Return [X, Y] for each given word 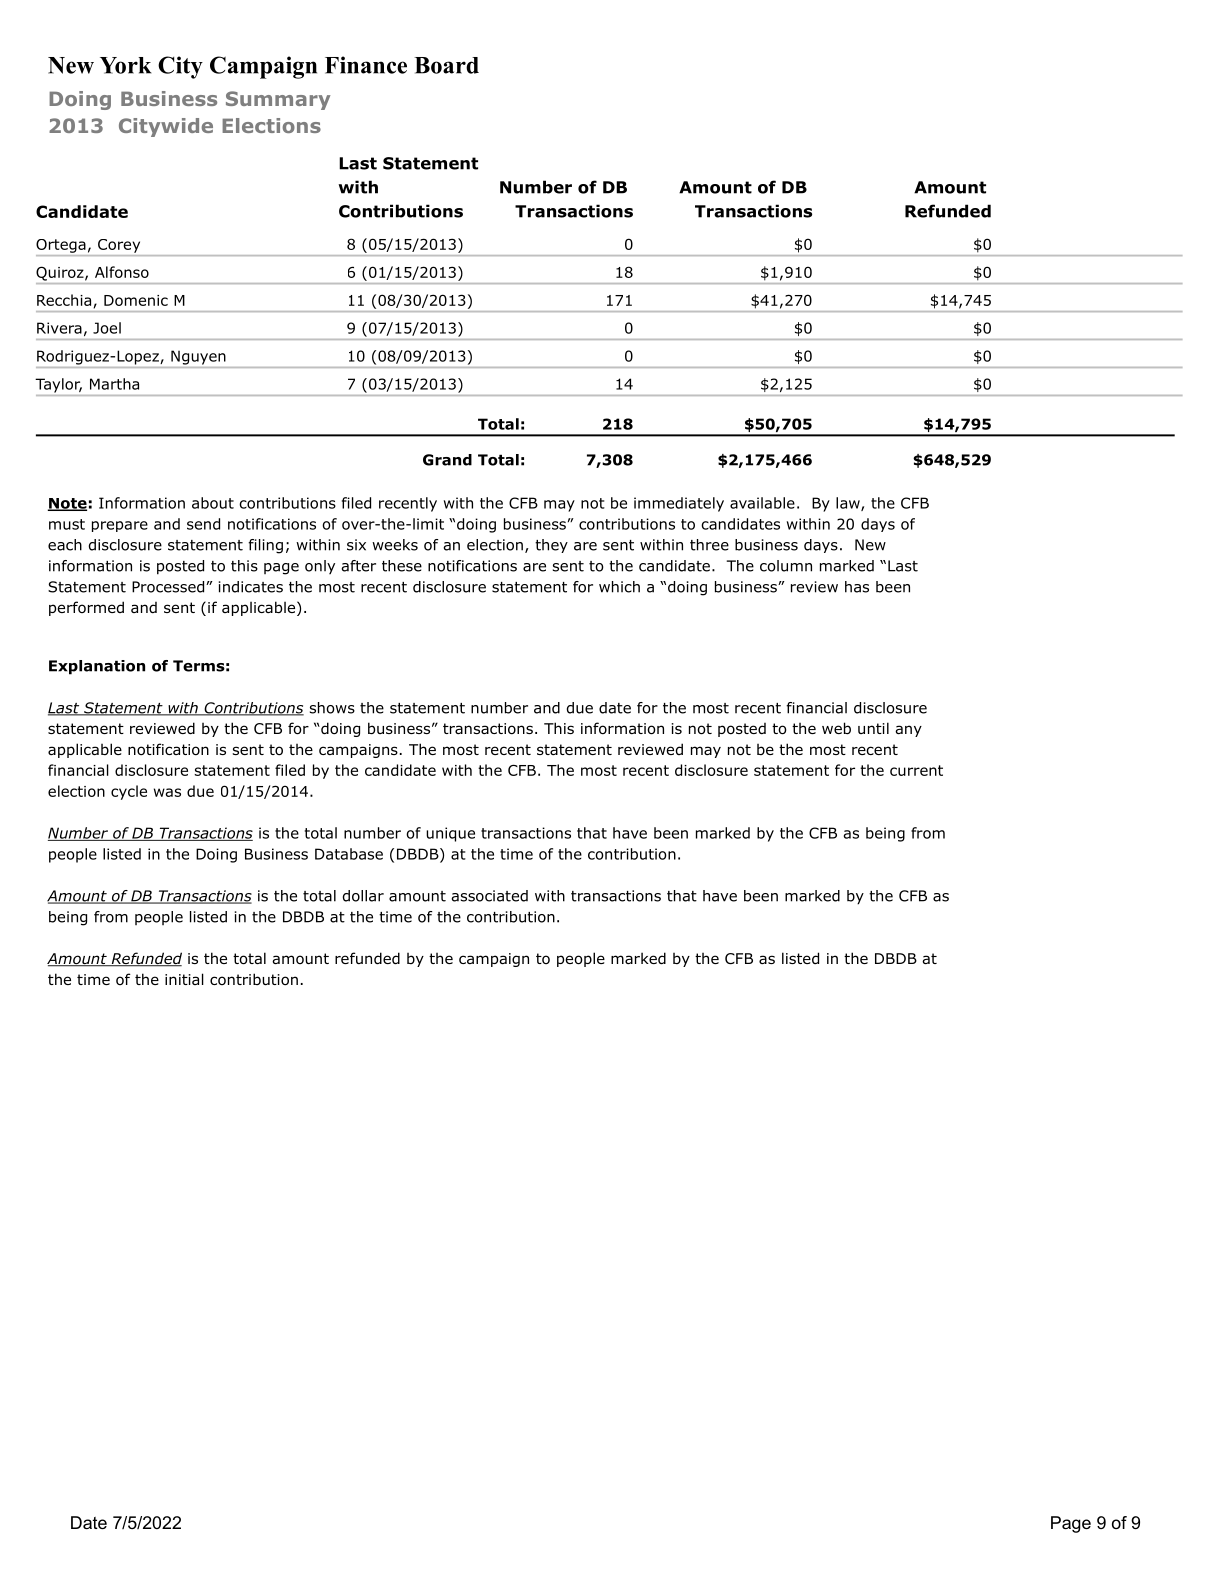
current [916, 770]
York [125, 65]
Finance [366, 65]
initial [184, 979]
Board [446, 65]
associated [489, 896]
